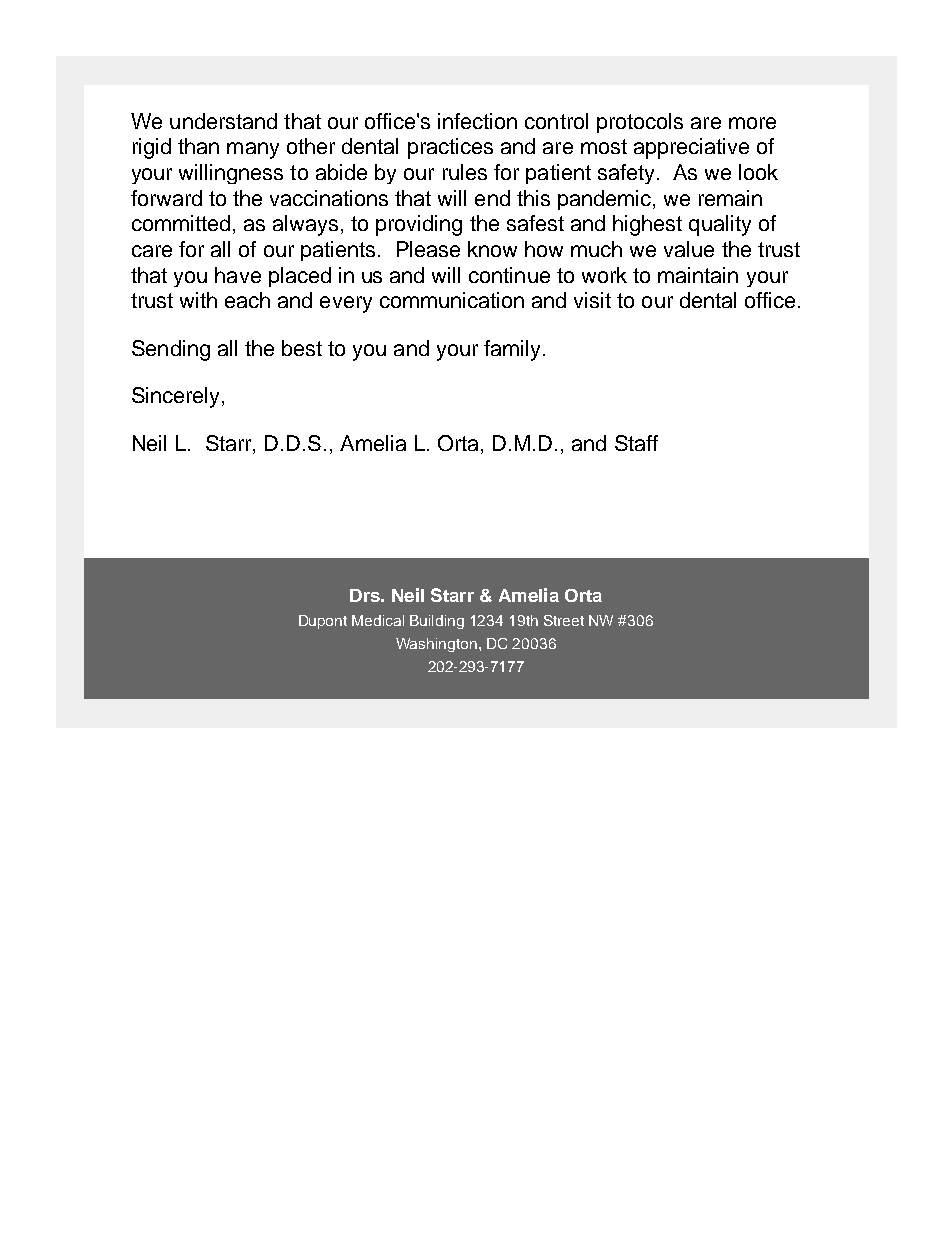 The width and height of the image is (952, 1233). I want to click on Staff, so click(636, 443).
